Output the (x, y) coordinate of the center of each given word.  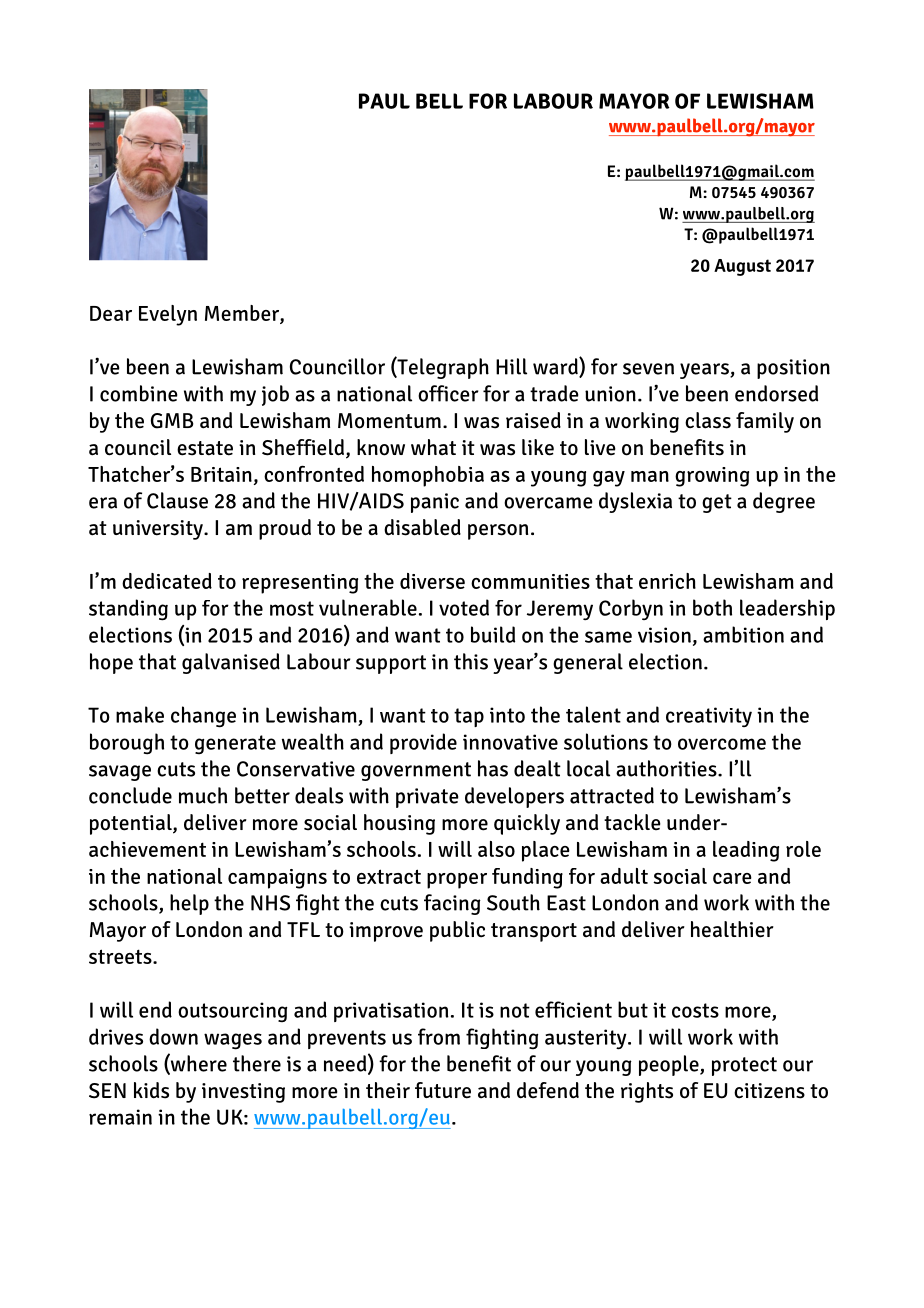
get (717, 503)
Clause (177, 500)
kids (151, 1090)
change (203, 717)
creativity (709, 717)
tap (469, 717)
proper (457, 881)
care (732, 878)
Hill (511, 366)
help (189, 904)
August (742, 267)
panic (435, 503)
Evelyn (168, 315)
